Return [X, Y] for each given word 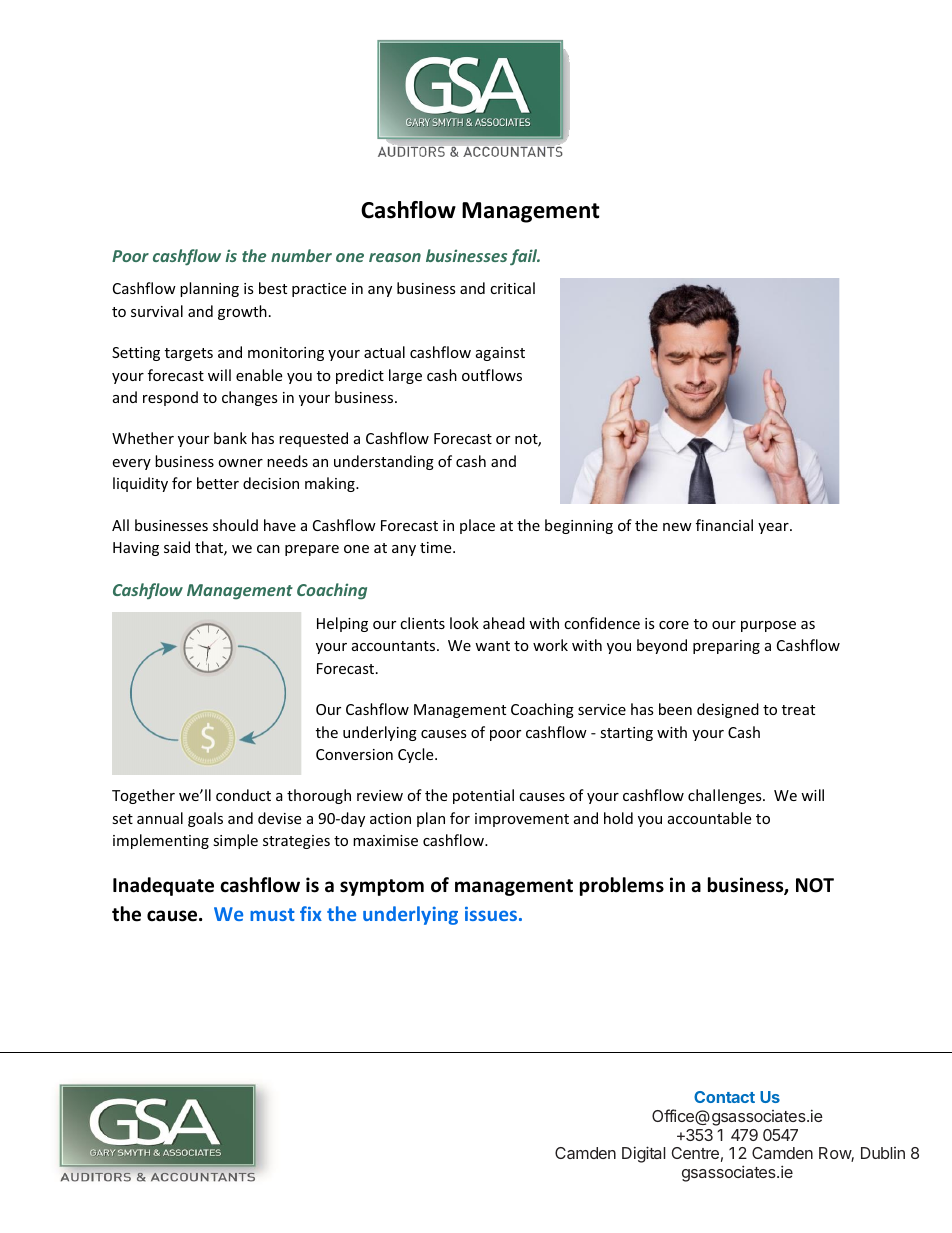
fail [525, 257]
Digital [644, 1154]
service [602, 709]
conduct [243, 795]
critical [512, 288]
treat [798, 710]
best [273, 288]
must [272, 914]
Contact [724, 1097]
